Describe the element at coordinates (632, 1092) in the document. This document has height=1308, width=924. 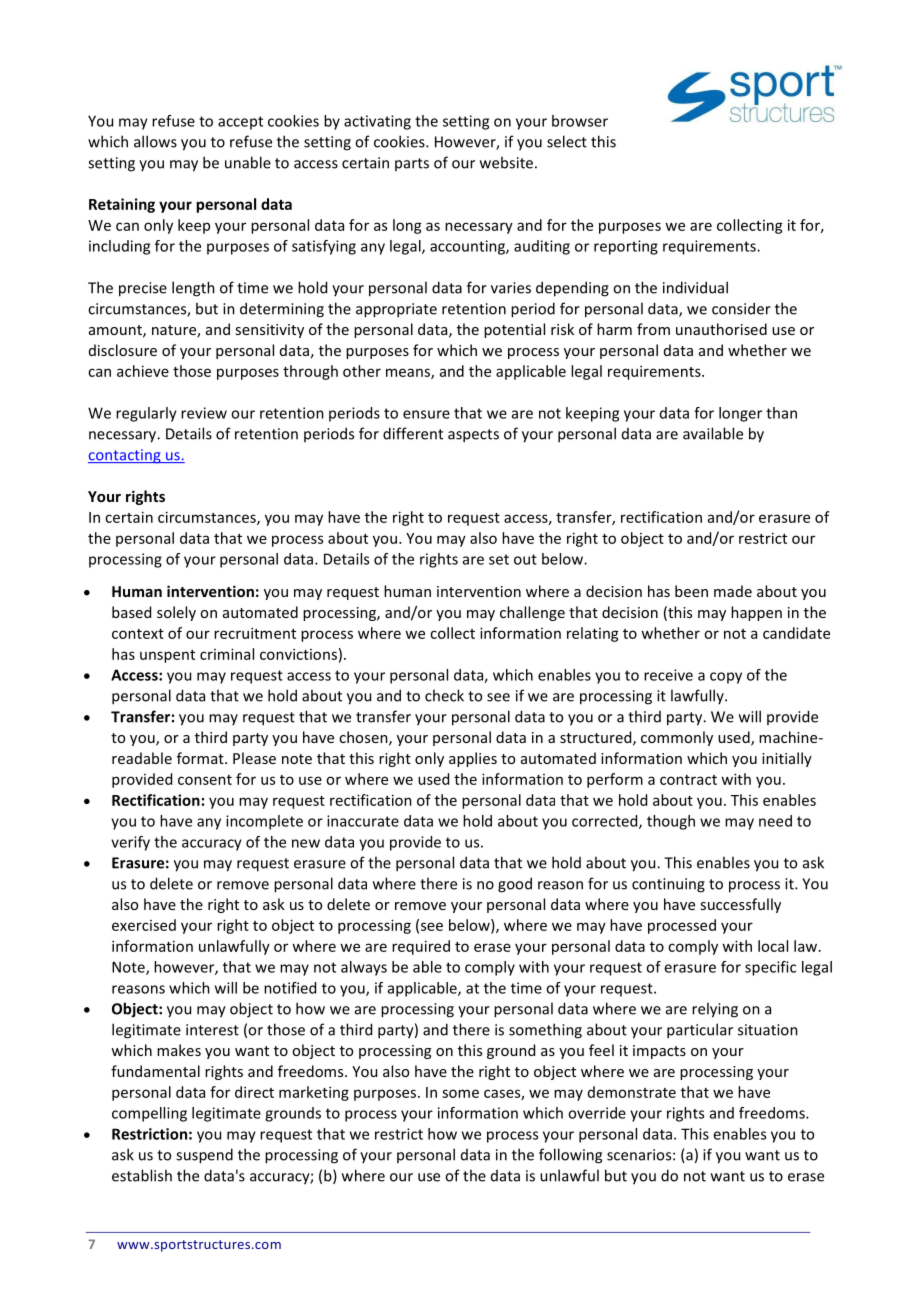
I see `demonstrate` at that location.
